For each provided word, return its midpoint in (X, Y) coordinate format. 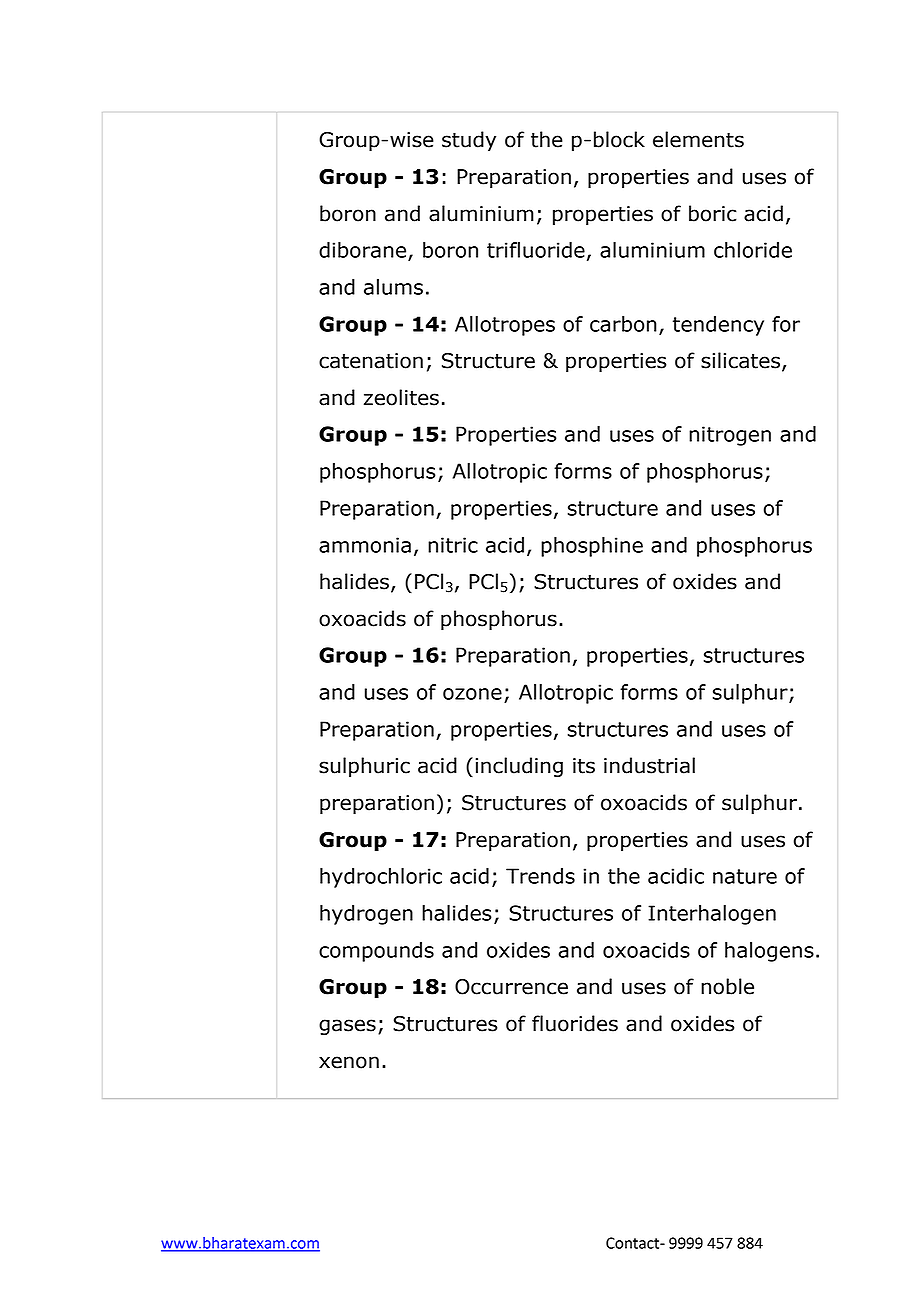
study (469, 141)
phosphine (592, 547)
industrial (649, 765)
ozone (472, 694)
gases (347, 1027)
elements (698, 139)
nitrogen (730, 436)
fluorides (575, 1023)
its (584, 766)
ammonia (365, 545)
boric (713, 213)
